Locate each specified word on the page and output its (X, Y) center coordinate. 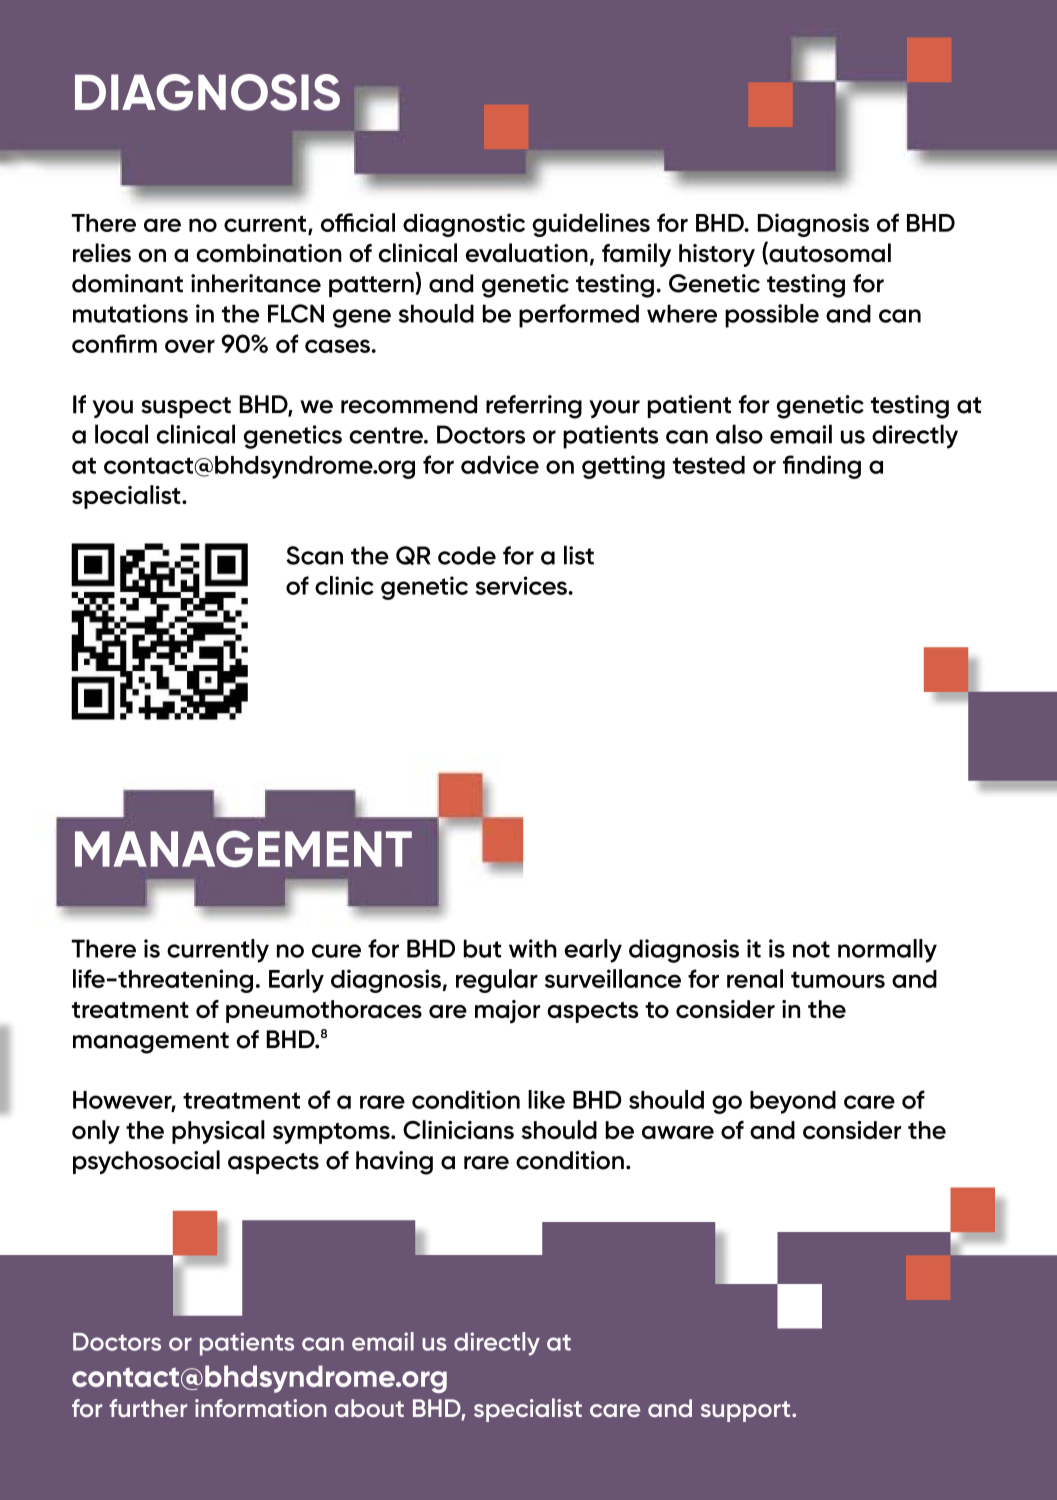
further (148, 1408)
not (811, 949)
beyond (793, 1102)
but (482, 948)
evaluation (527, 253)
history (717, 255)
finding (822, 467)
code (467, 555)
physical (218, 1132)
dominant (127, 283)
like (546, 1099)
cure (336, 951)
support (747, 1411)
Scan (314, 555)
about (369, 1408)
